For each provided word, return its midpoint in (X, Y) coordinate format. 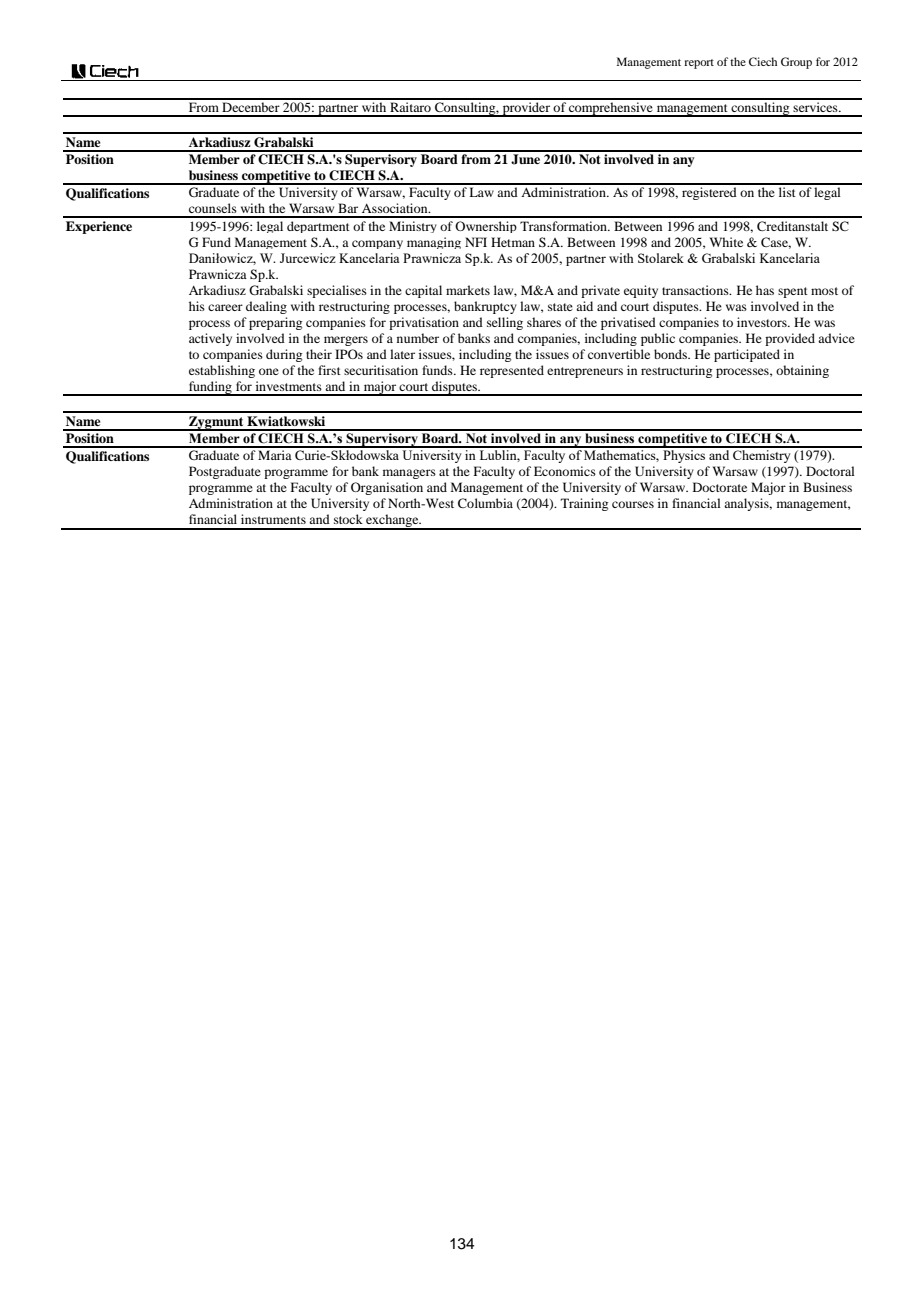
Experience (99, 227)
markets (468, 290)
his (197, 306)
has (765, 290)
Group (796, 63)
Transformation (564, 226)
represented (512, 371)
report (699, 64)
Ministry (413, 227)
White (726, 242)
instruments (273, 519)
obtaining (802, 371)
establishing (222, 371)
